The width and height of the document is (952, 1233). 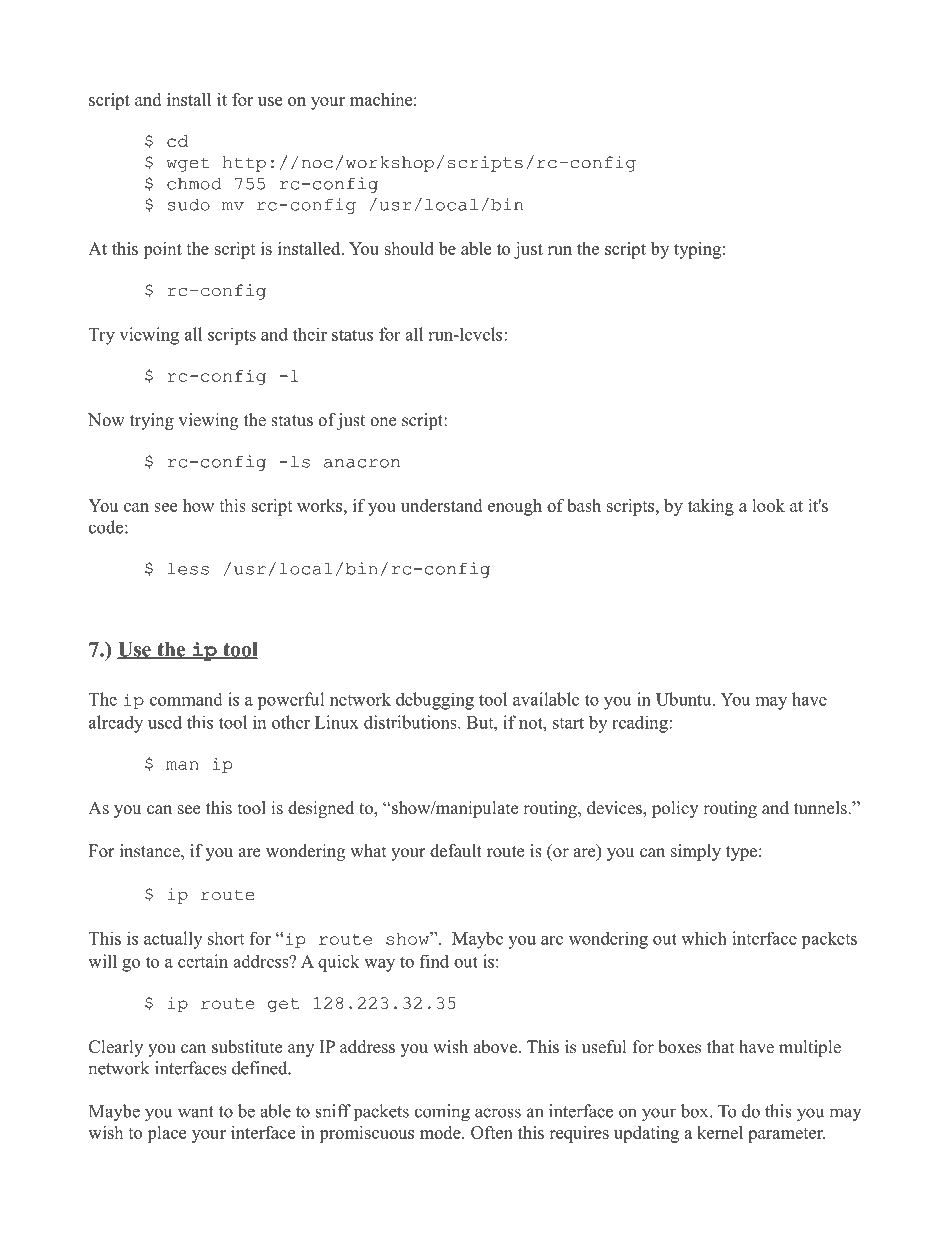 I want to click on coming, so click(x=442, y=1113).
